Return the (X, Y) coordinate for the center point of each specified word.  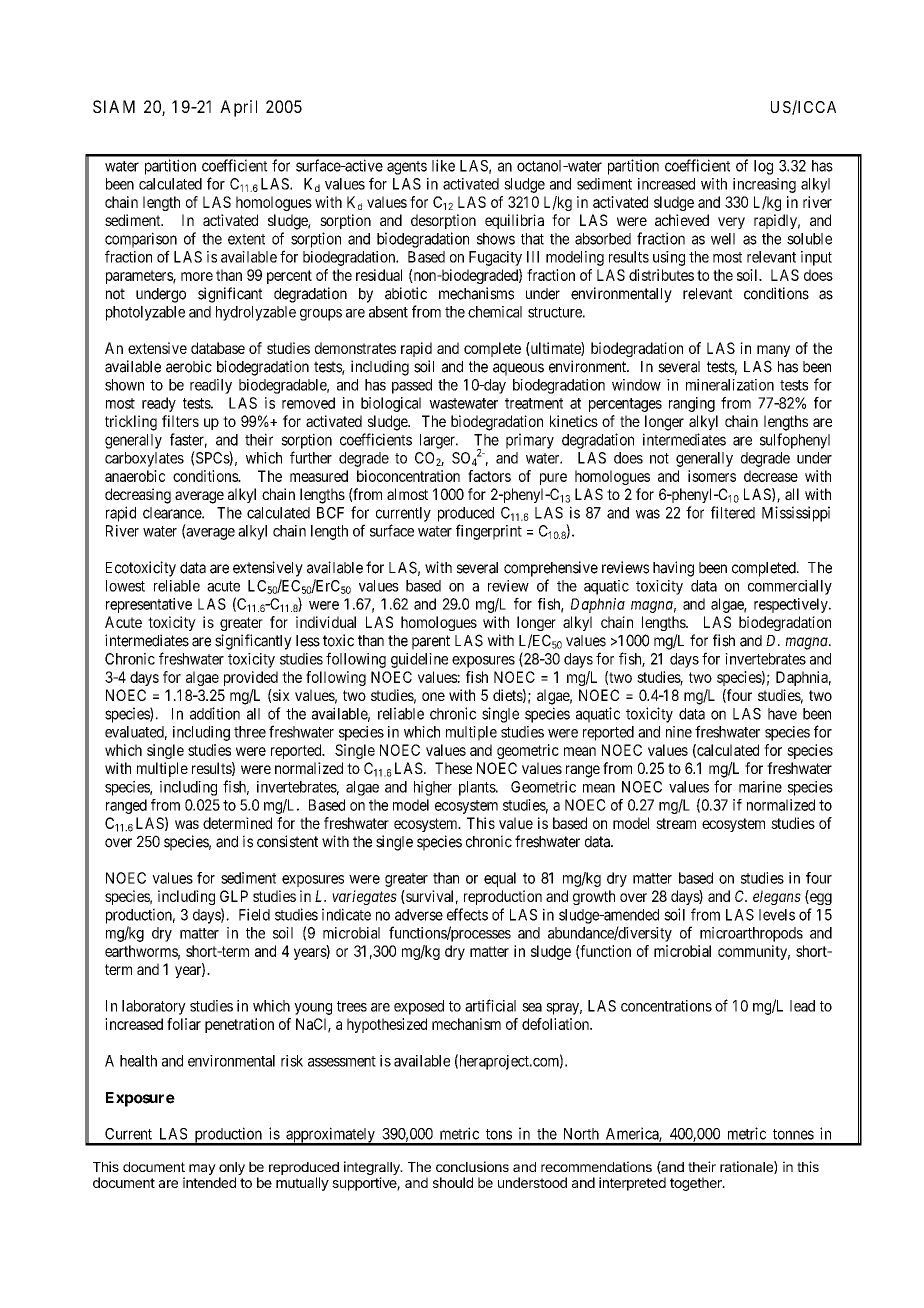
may (202, 1169)
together (697, 1184)
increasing (764, 185)
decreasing (138, 496)
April (238, 108)
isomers (712, 476)
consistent (287, 841)
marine (760, 787)
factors (489, 476)
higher (433, 788)
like (443, 165)
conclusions (472, 1166)
